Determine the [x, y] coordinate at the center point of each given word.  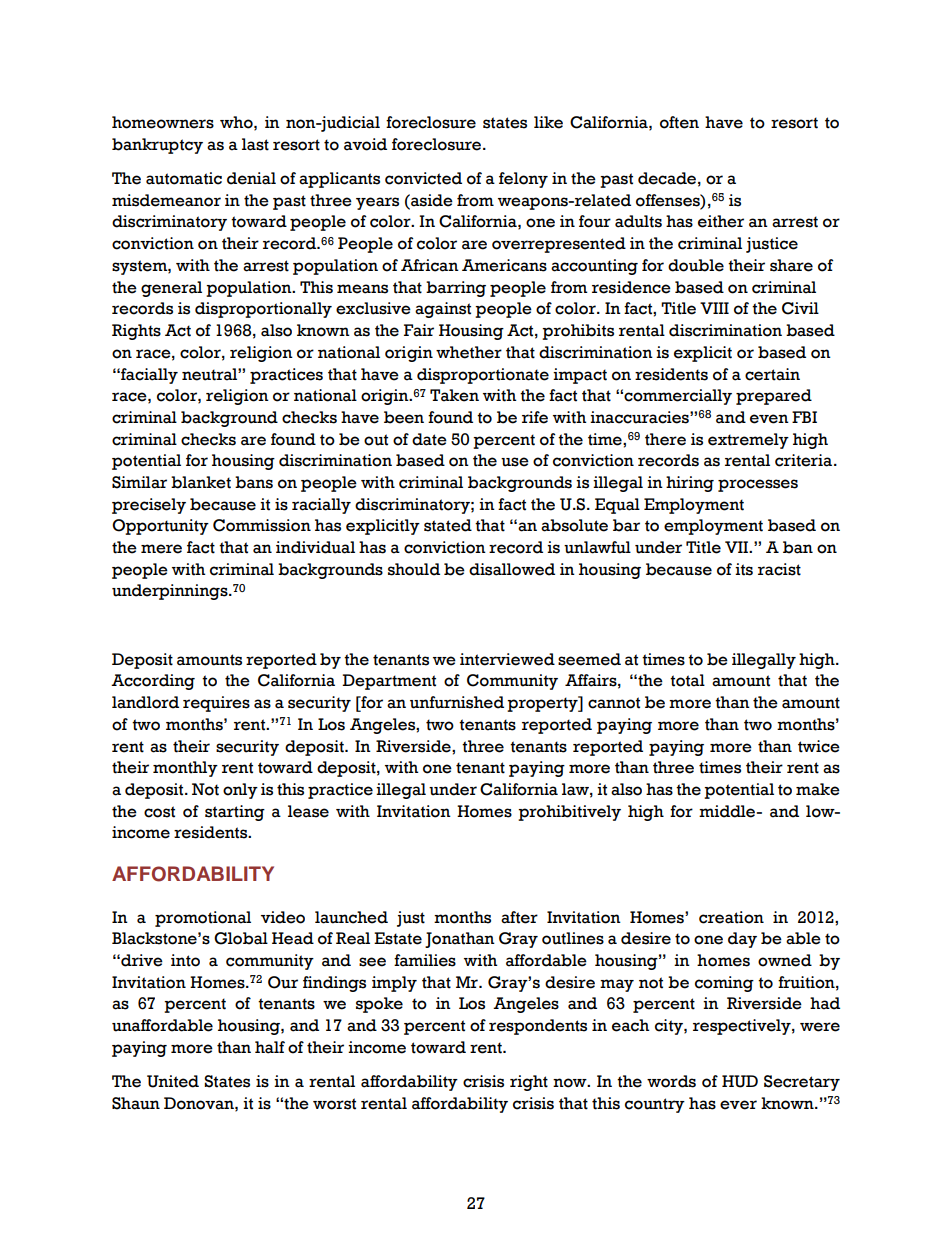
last [255, 144]
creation [731, 917]
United [173, 1081]
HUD [740, 1081]
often [679, 122]
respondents [538, 1027]
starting [235, 813]
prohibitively [569, 813]
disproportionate [483, 376]
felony [523, 180]
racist [779, 569]
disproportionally [263, 310]
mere [161, 549]
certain [772, 374]
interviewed [507, 659]
